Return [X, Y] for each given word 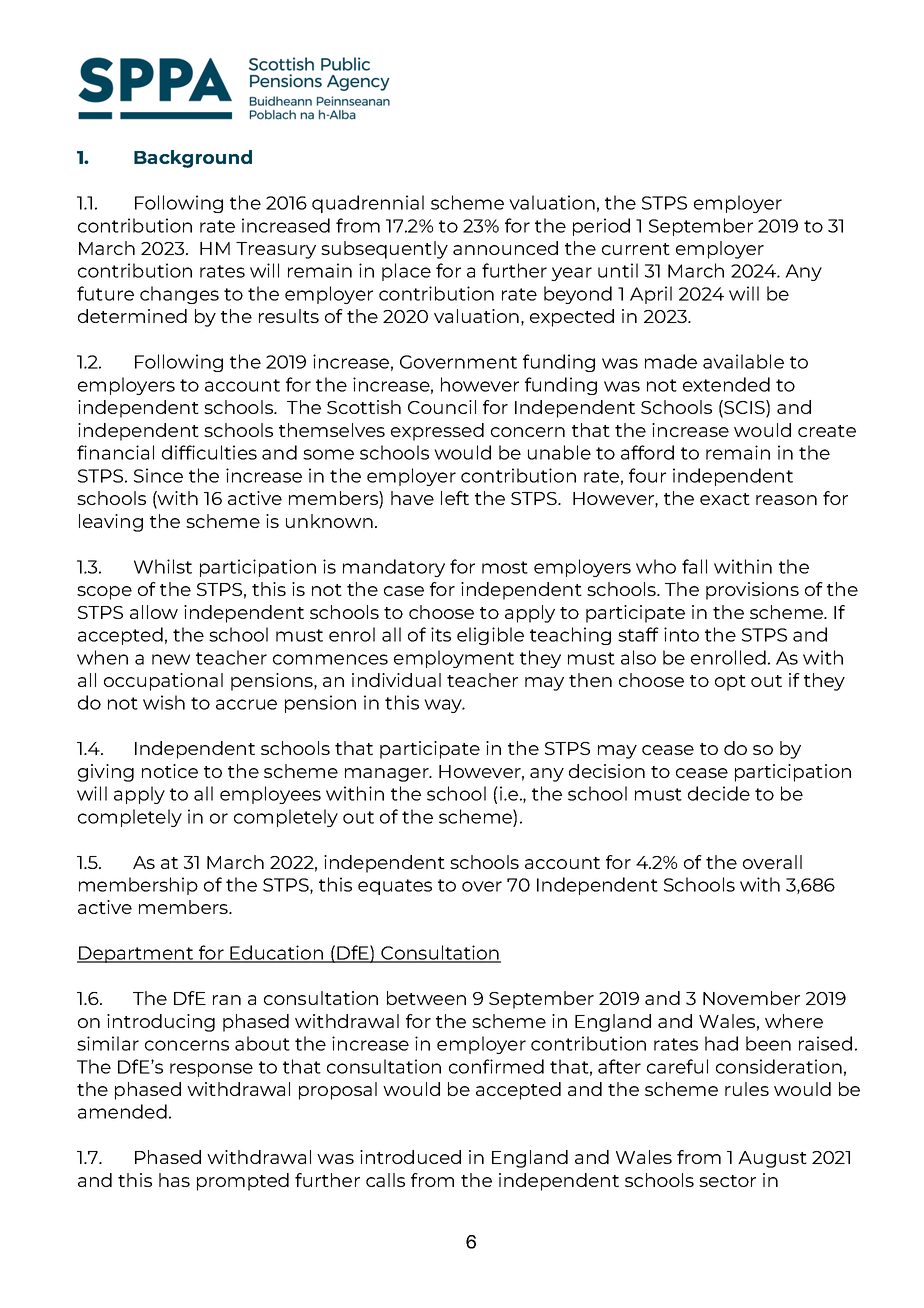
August [772, 1159]
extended [726, 384]
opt [730, 683]
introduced [410, 1157]
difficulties [209, 452]
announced [505, 248]
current [636, 249]
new [171, 659]
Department [136, 954]
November [751, 998]
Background [193, 159]
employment [454, 659]
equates [395, 887]
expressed [437, 432]
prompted [243, 1182]
